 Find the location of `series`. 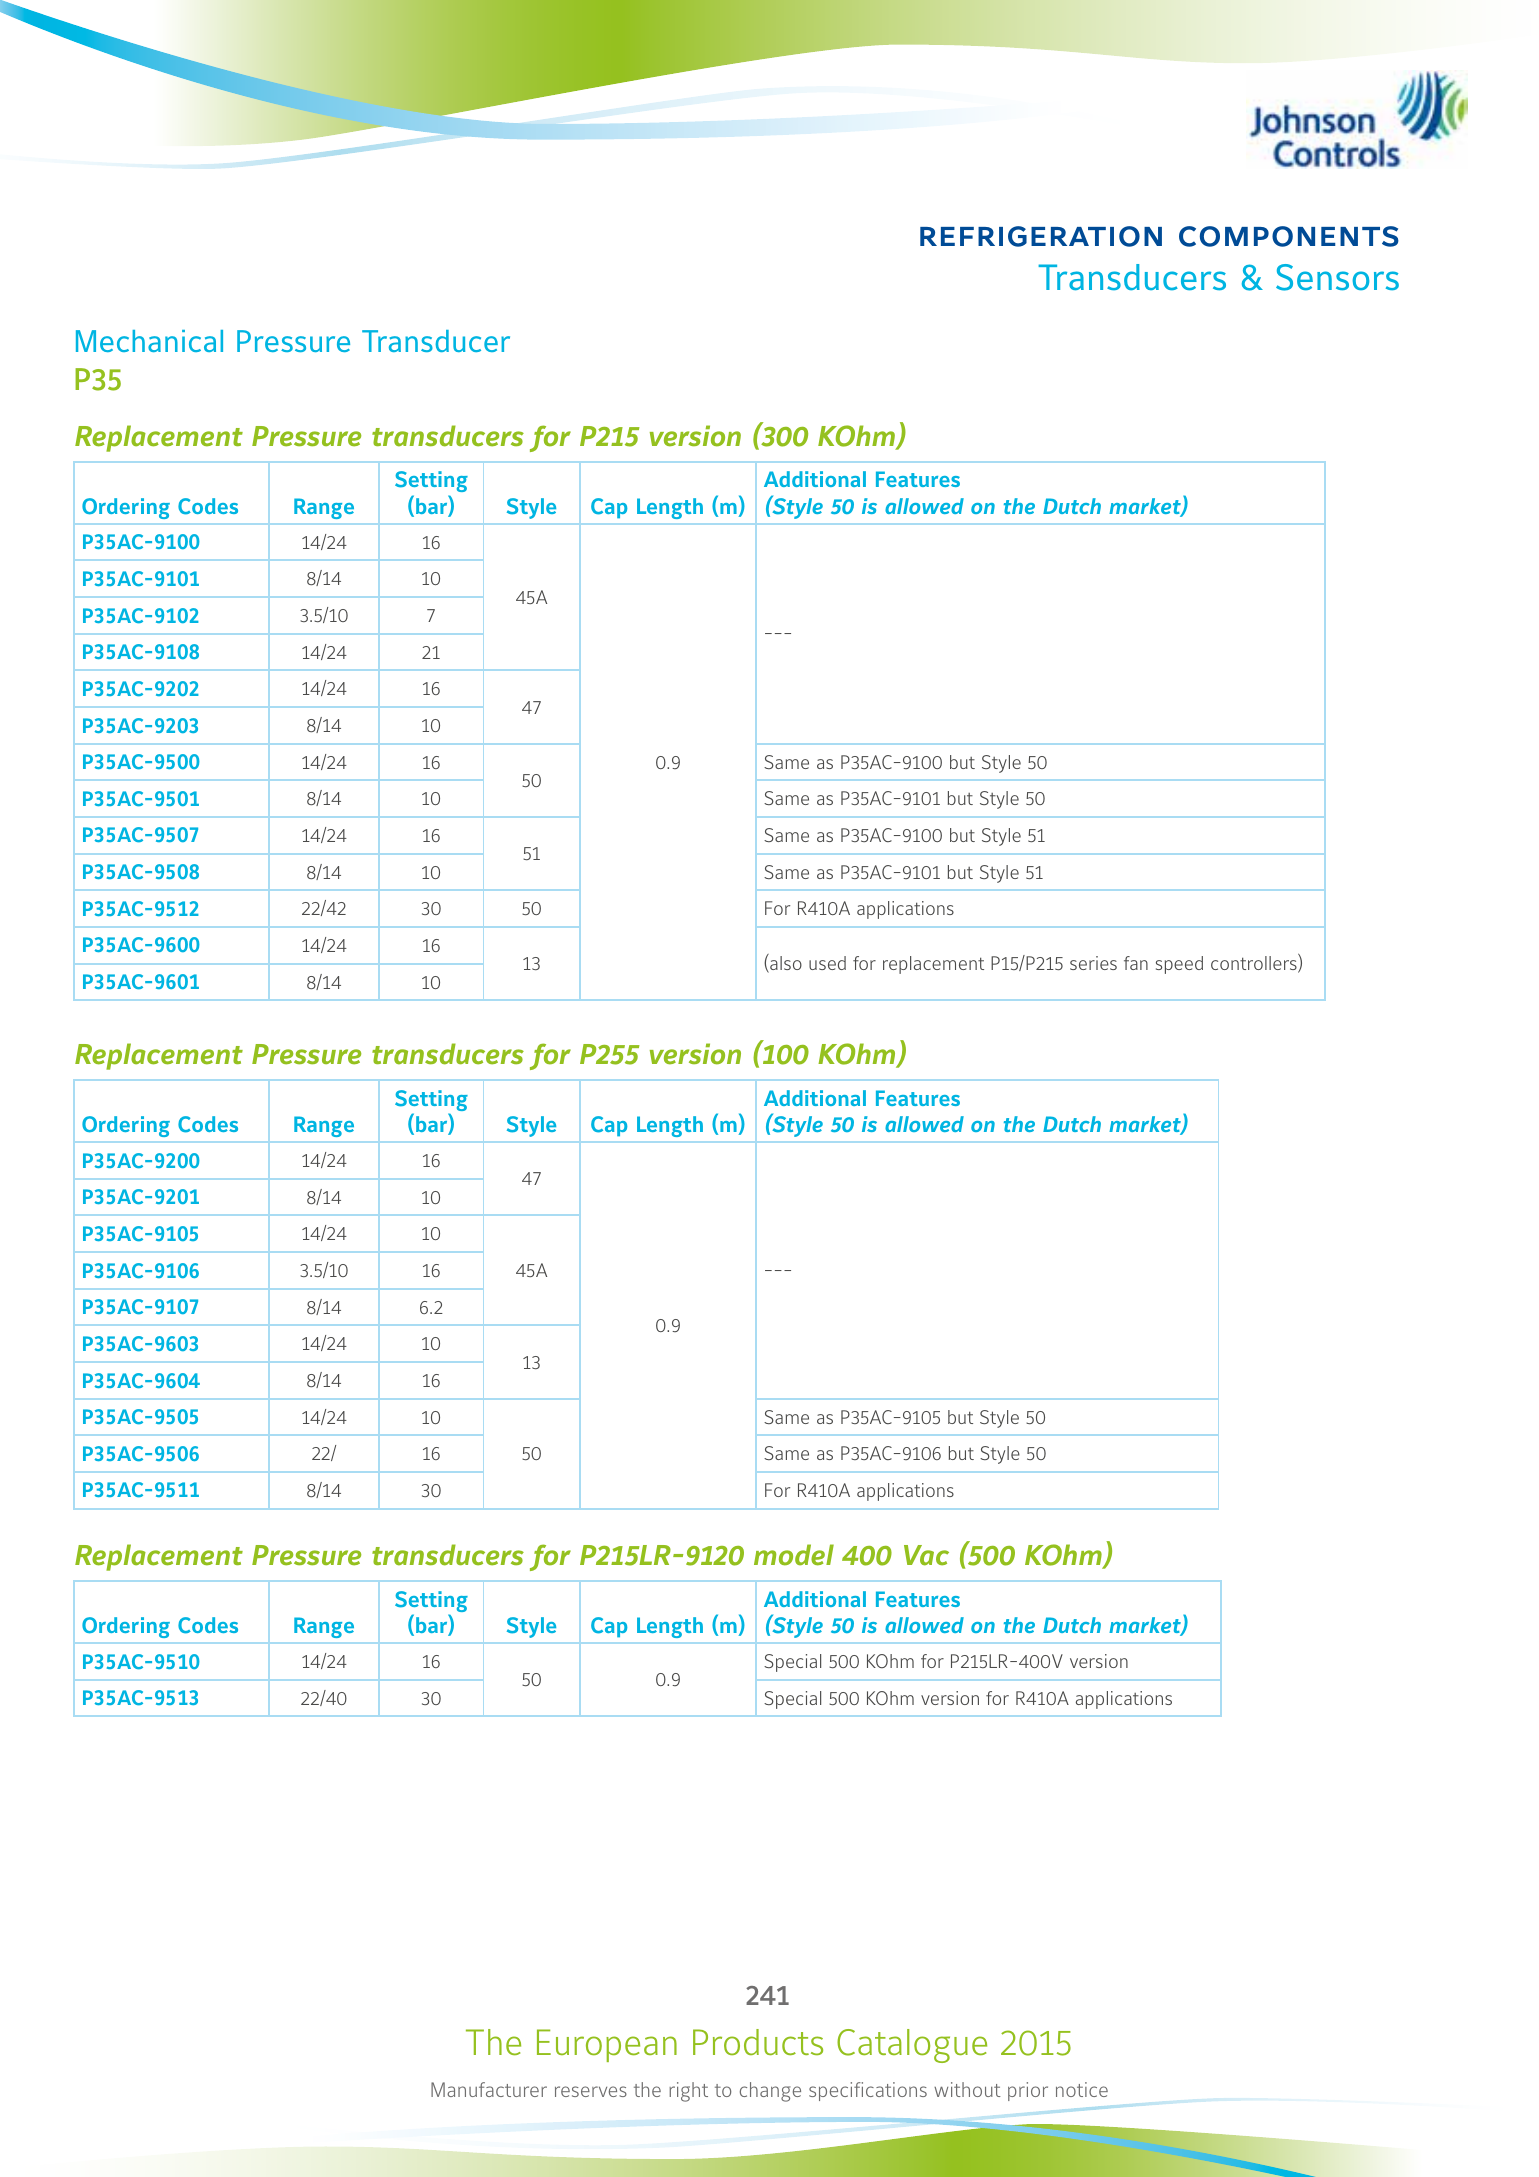

series is located at coordinates (1093, 963).
